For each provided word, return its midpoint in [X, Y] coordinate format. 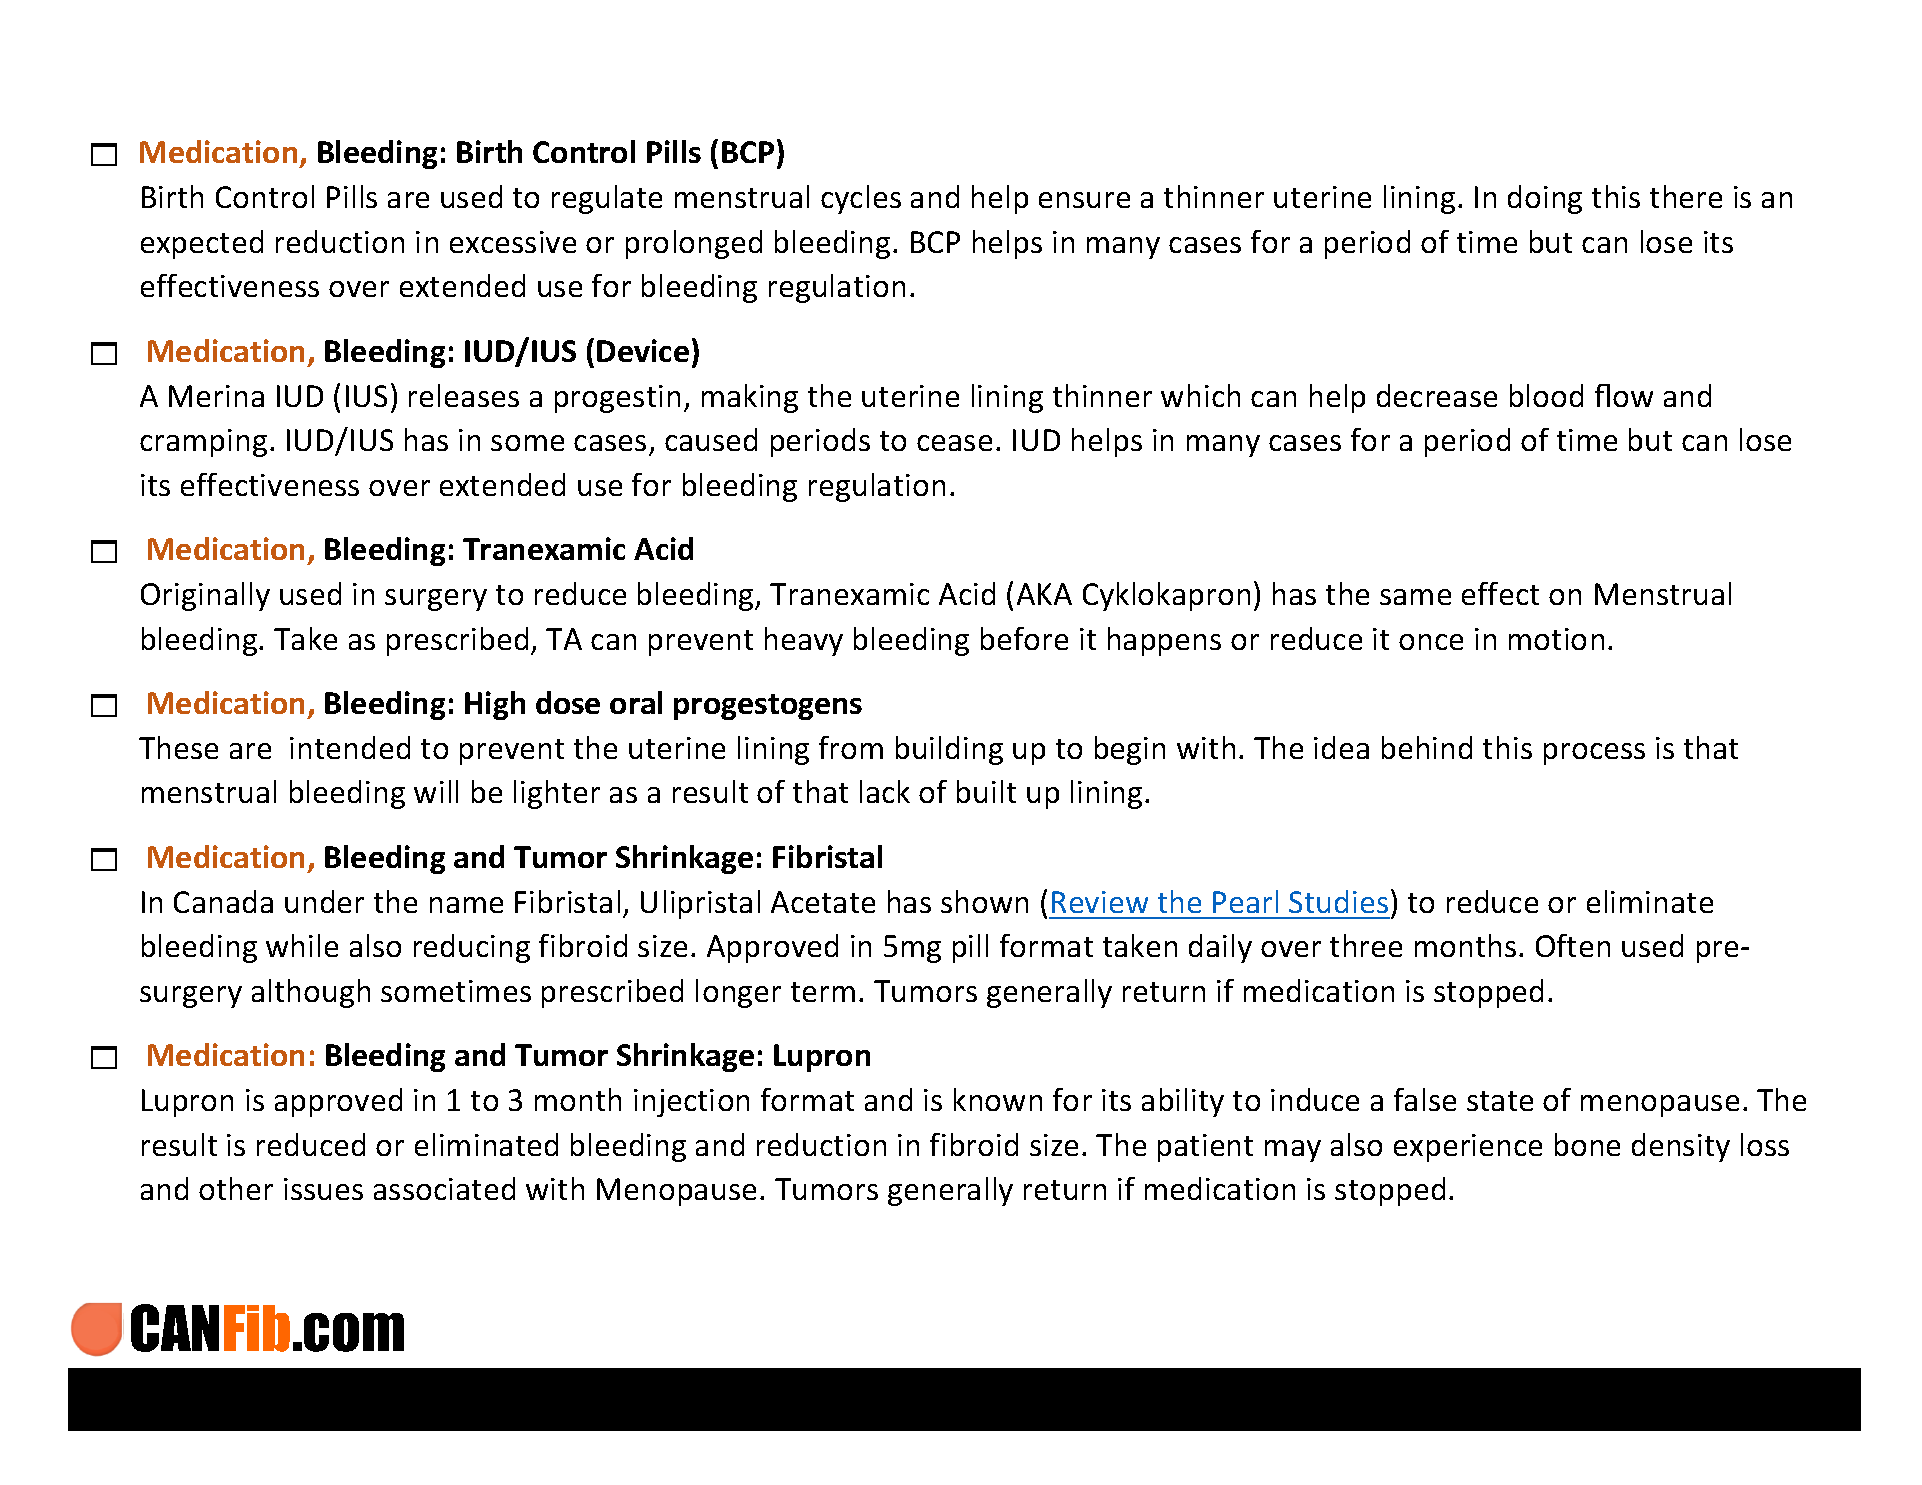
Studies [1338, 901]
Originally [205, 596]
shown [984, 901]
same [1415, 597]
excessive [513, 242]
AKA [1044, 594]
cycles [861, 199]
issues [323, 1189]
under [324, 901]
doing [1545, 199]
